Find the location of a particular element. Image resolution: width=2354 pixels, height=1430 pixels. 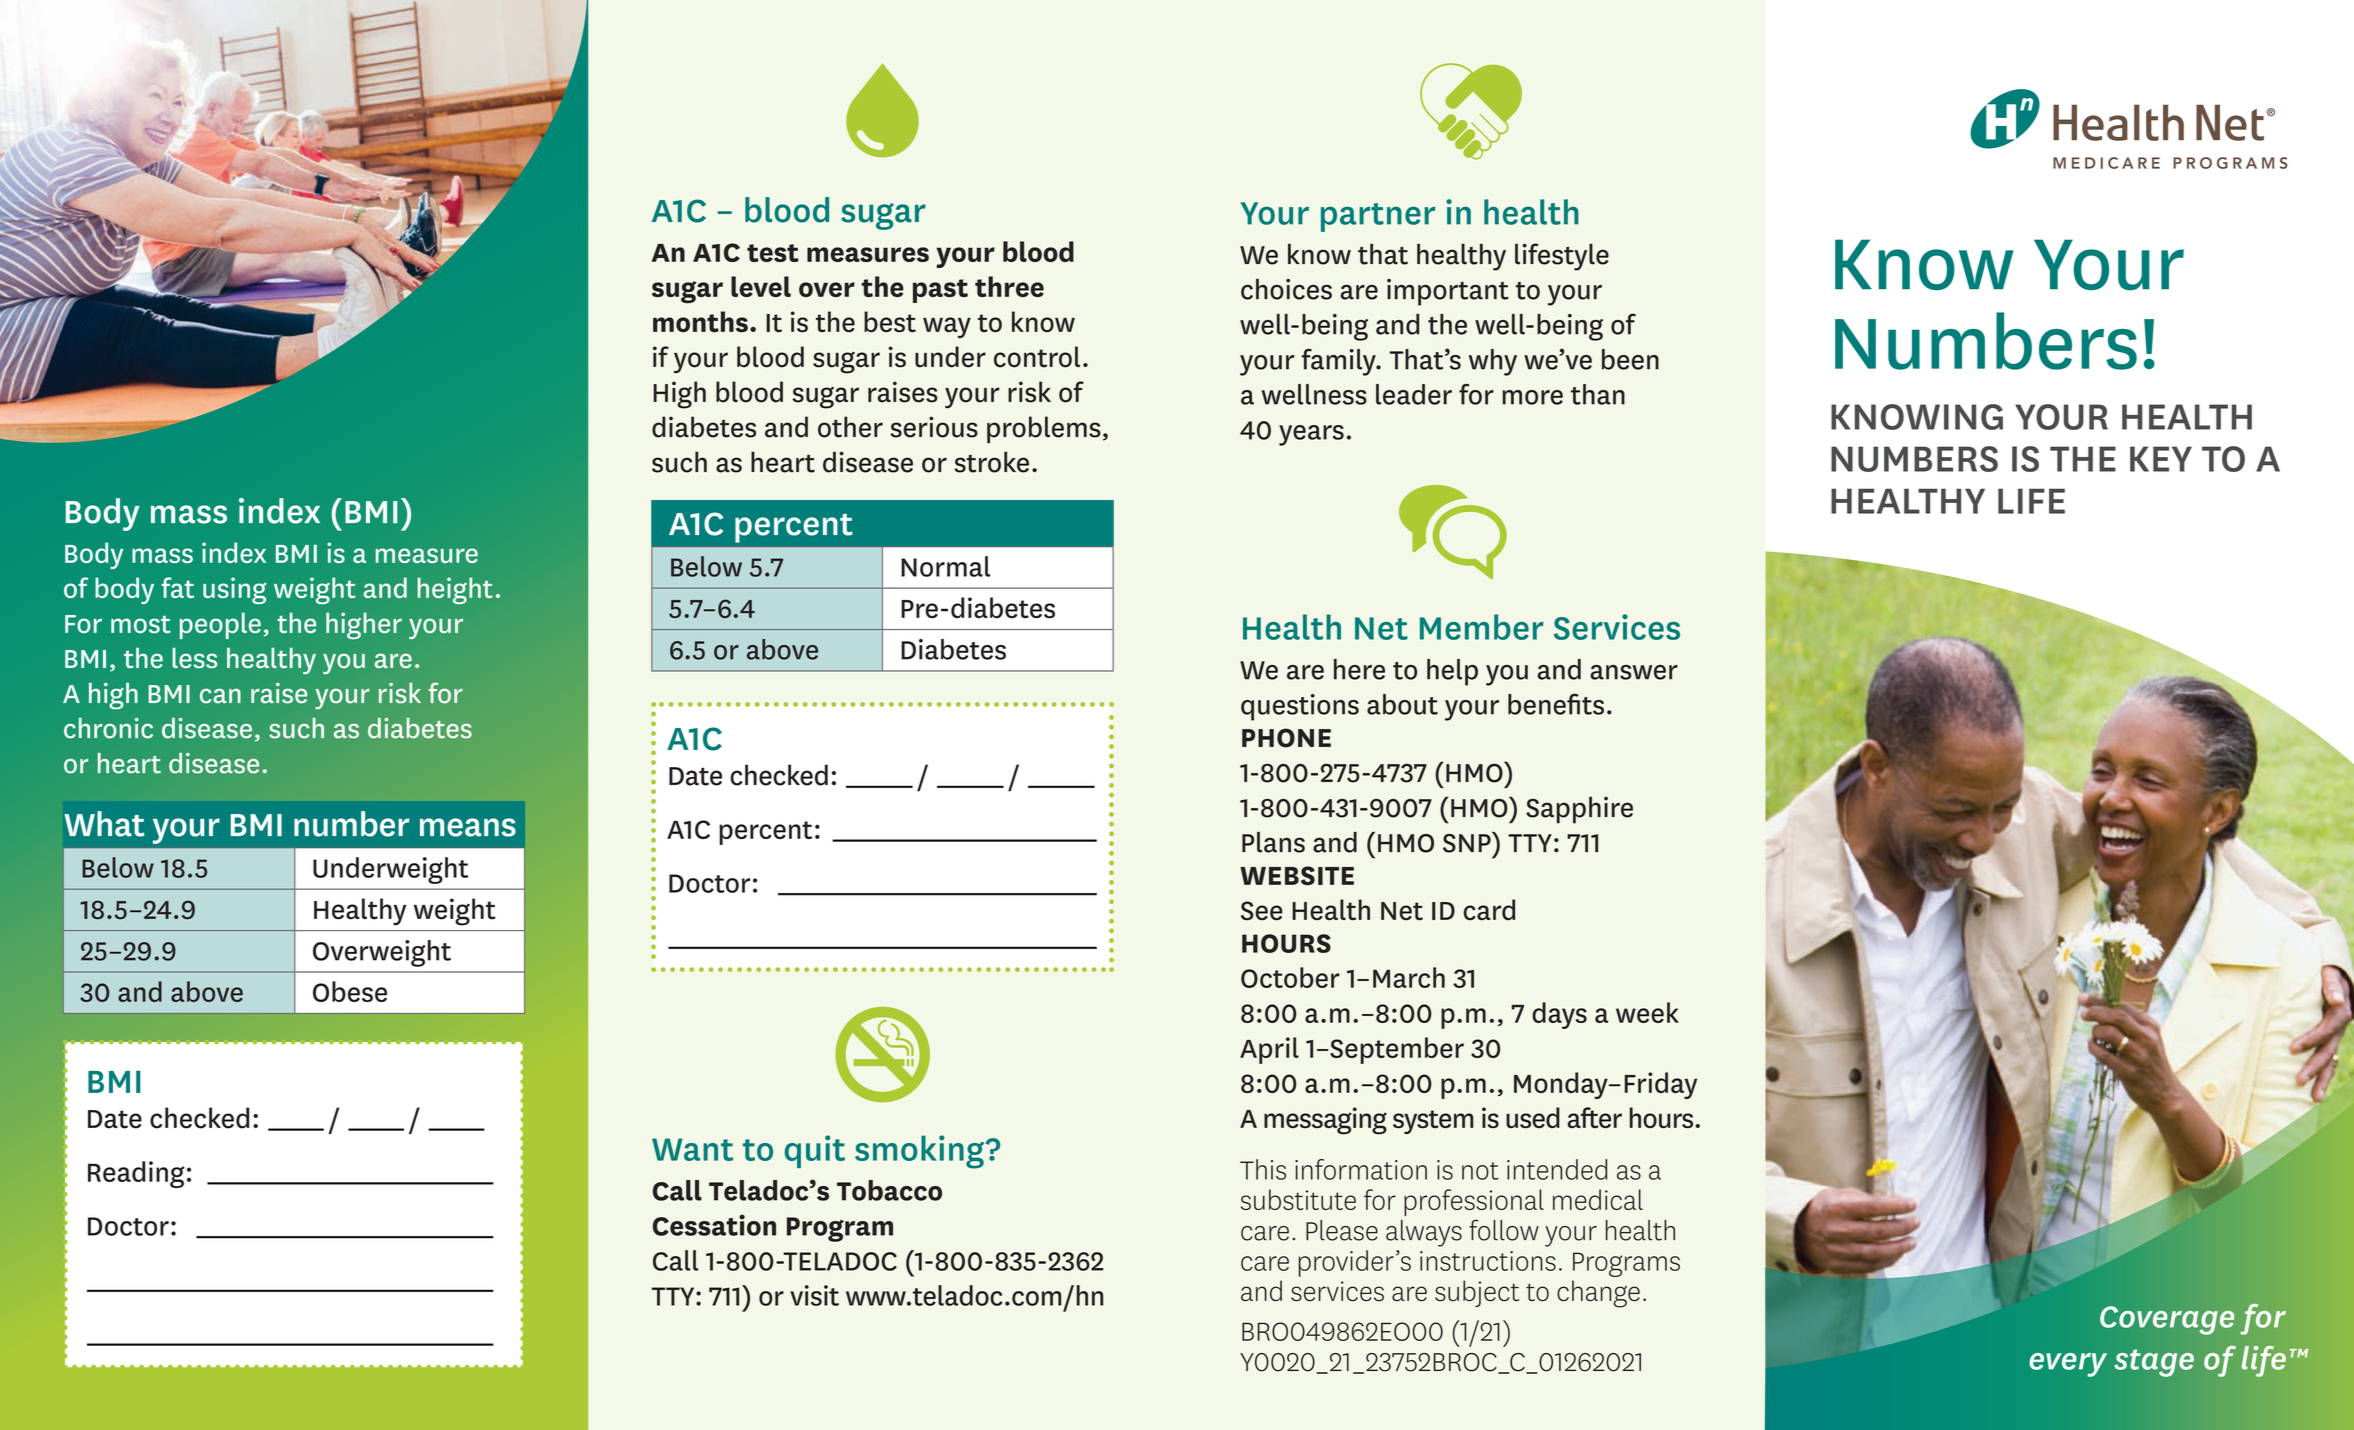

benefits is located at coordinates (1556, 704).
